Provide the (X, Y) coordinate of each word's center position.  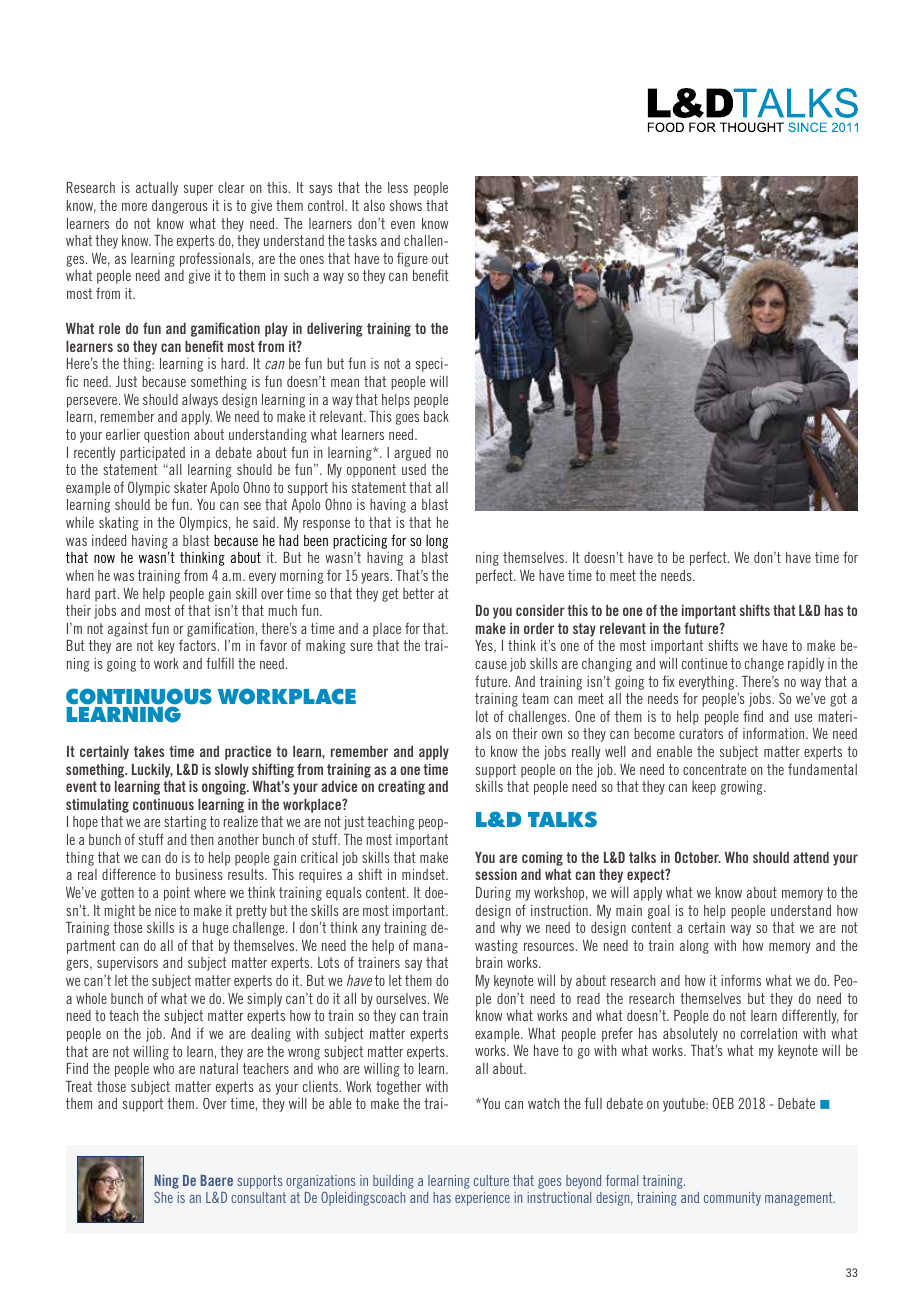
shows (406, 205)
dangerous (180, 207)
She (163, 1197)
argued (412, 454)
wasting (496, 947)
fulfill (220, 663)
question (166, 436)
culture (491, 1180)
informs (741, 980)
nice (165, 910)
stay (584, 630)
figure (412, 259)
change (764, 665)
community (732, 1199)
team (535, 698)
